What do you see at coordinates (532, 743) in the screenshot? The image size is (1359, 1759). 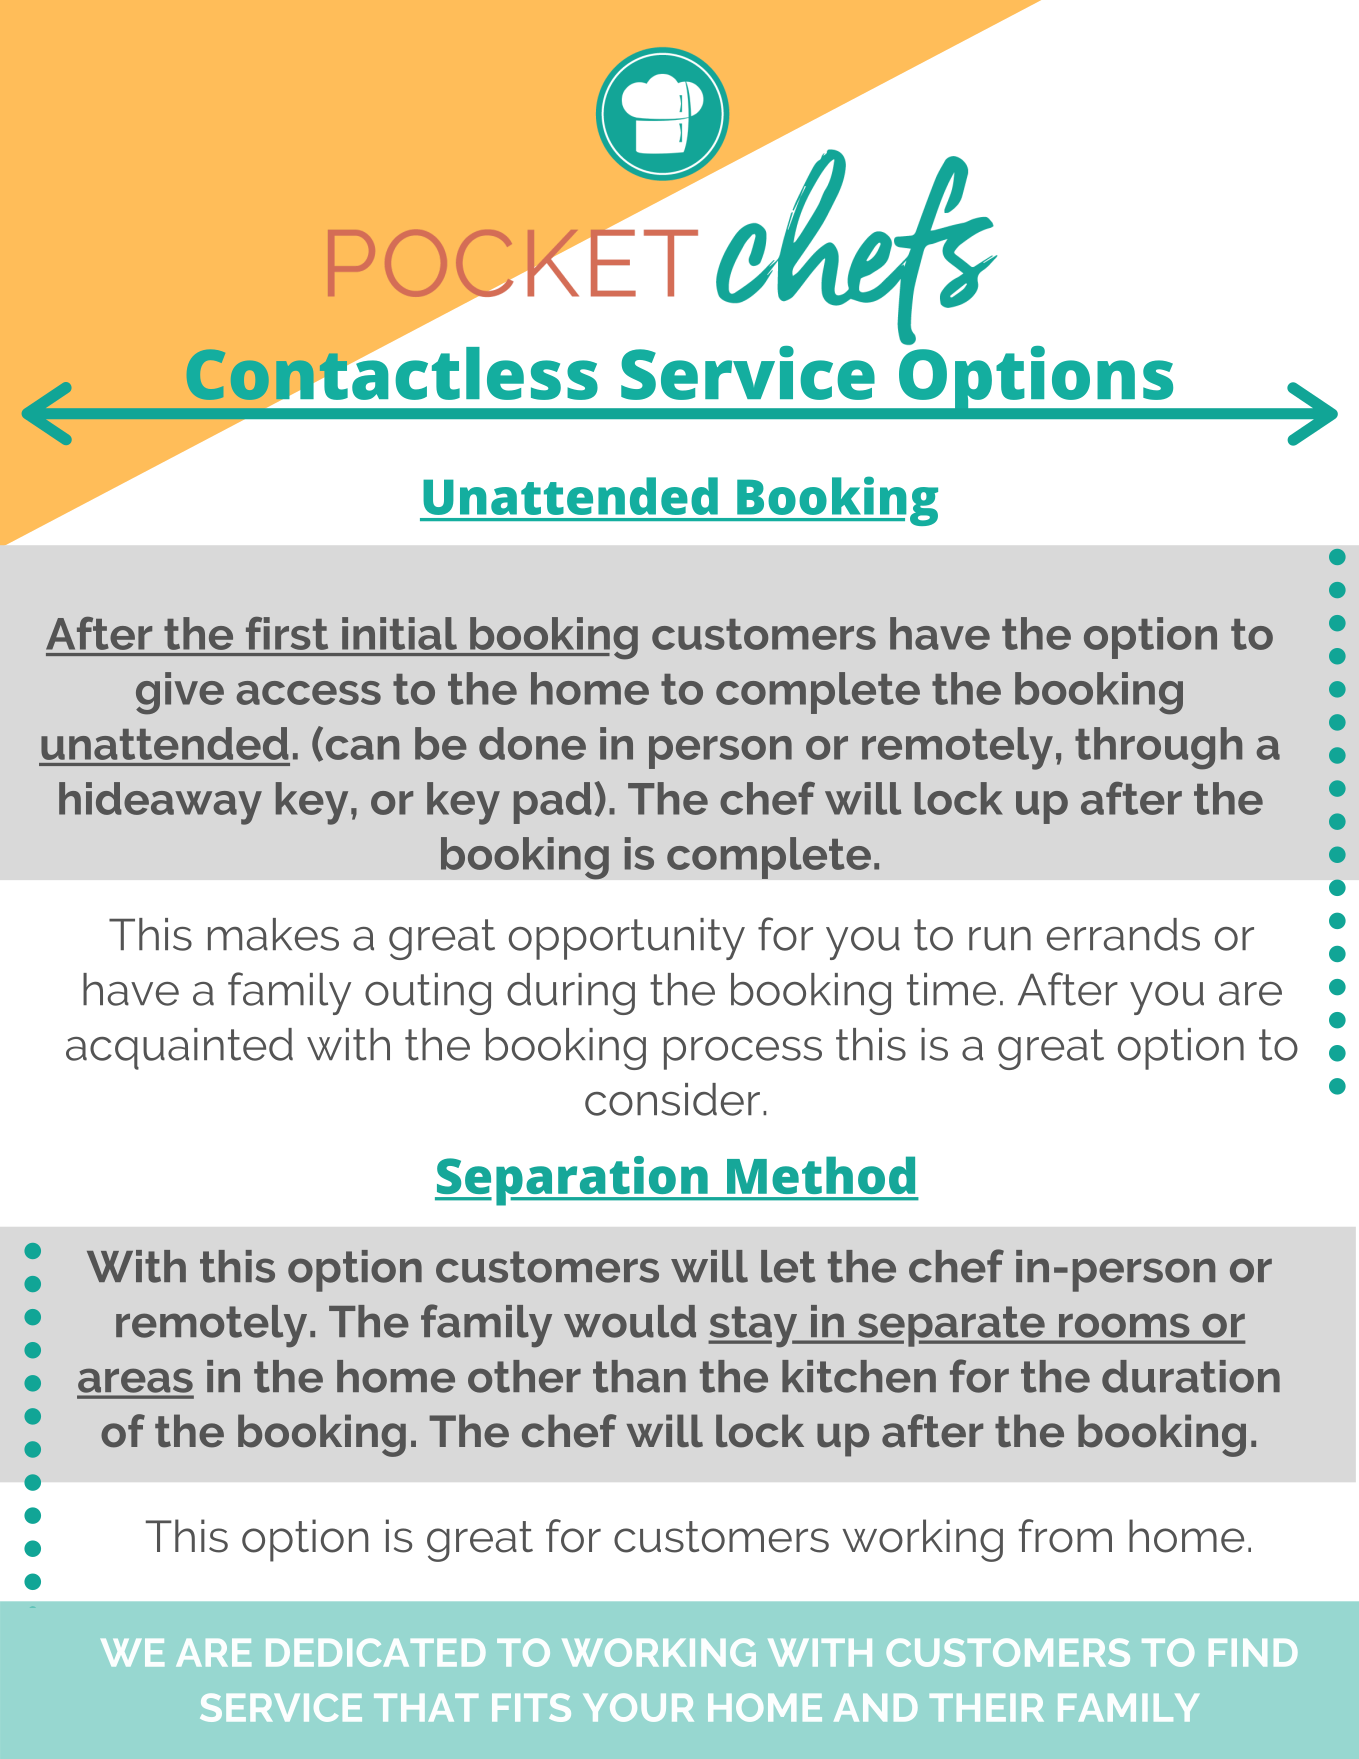 I see `done` at bounding box center [532, 743].
